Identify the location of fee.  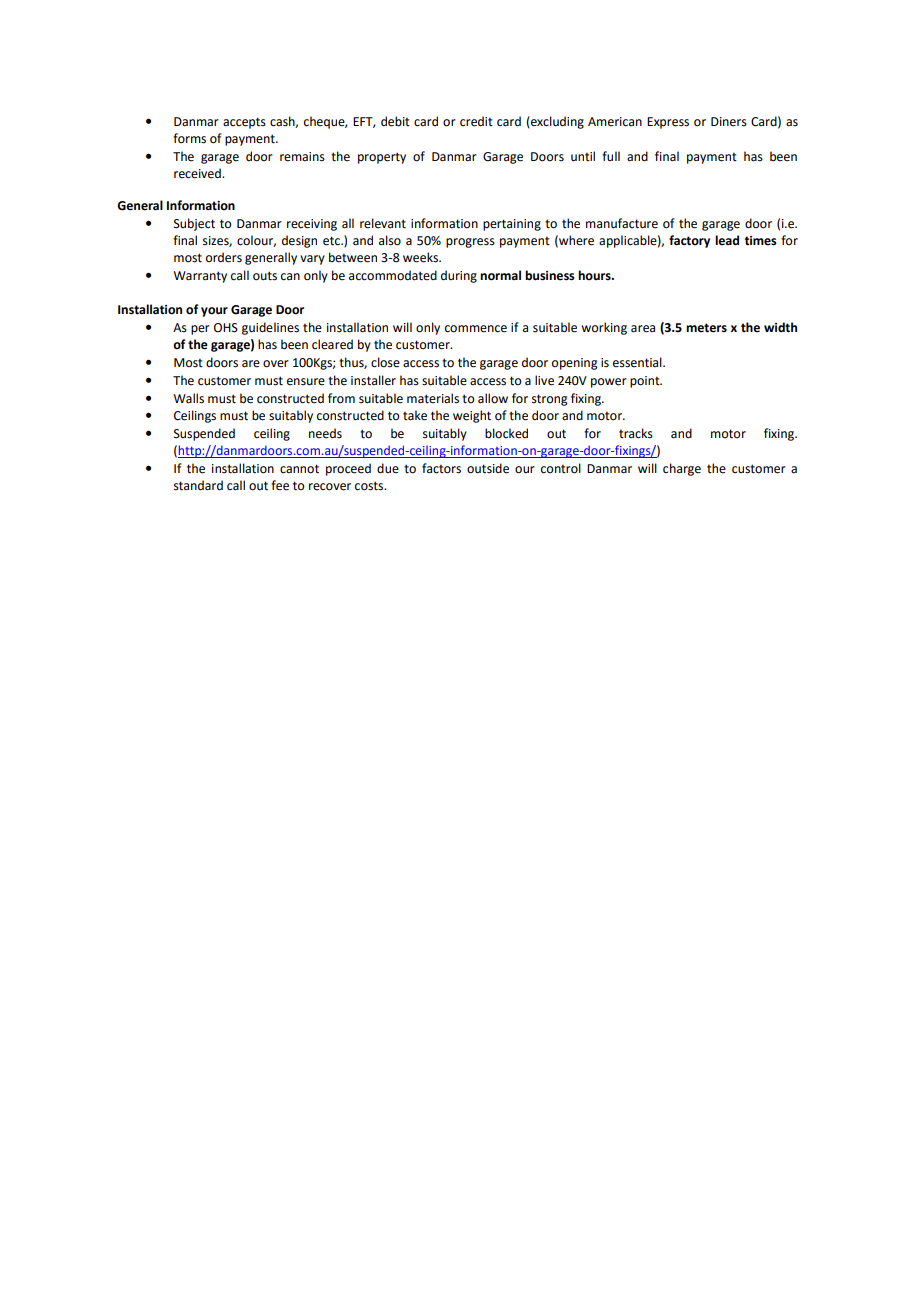
(280, 485).
